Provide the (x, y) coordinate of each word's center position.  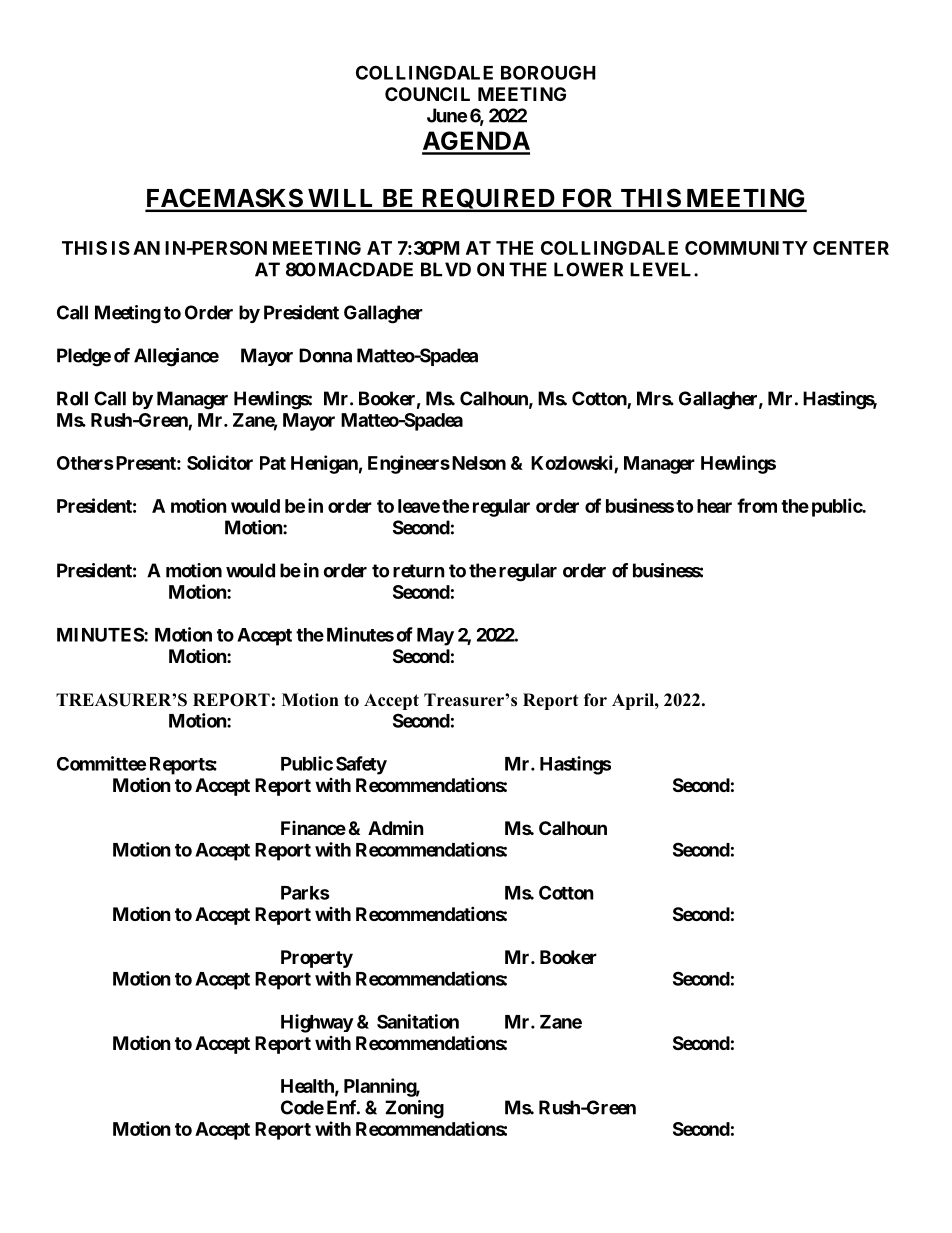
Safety (361, 765)
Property (317, 959)
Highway (317, 1023)
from (757, 505)
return (419, 571)
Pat (273, 463)
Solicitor (220, 462)
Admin (396, 827)
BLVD (446, 269)
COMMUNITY (746, 248)
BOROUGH (548, 72)
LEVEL (662, 269)
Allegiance (176, 357)
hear (714, 506)
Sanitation (418, 1021)
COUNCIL (427, 94)
